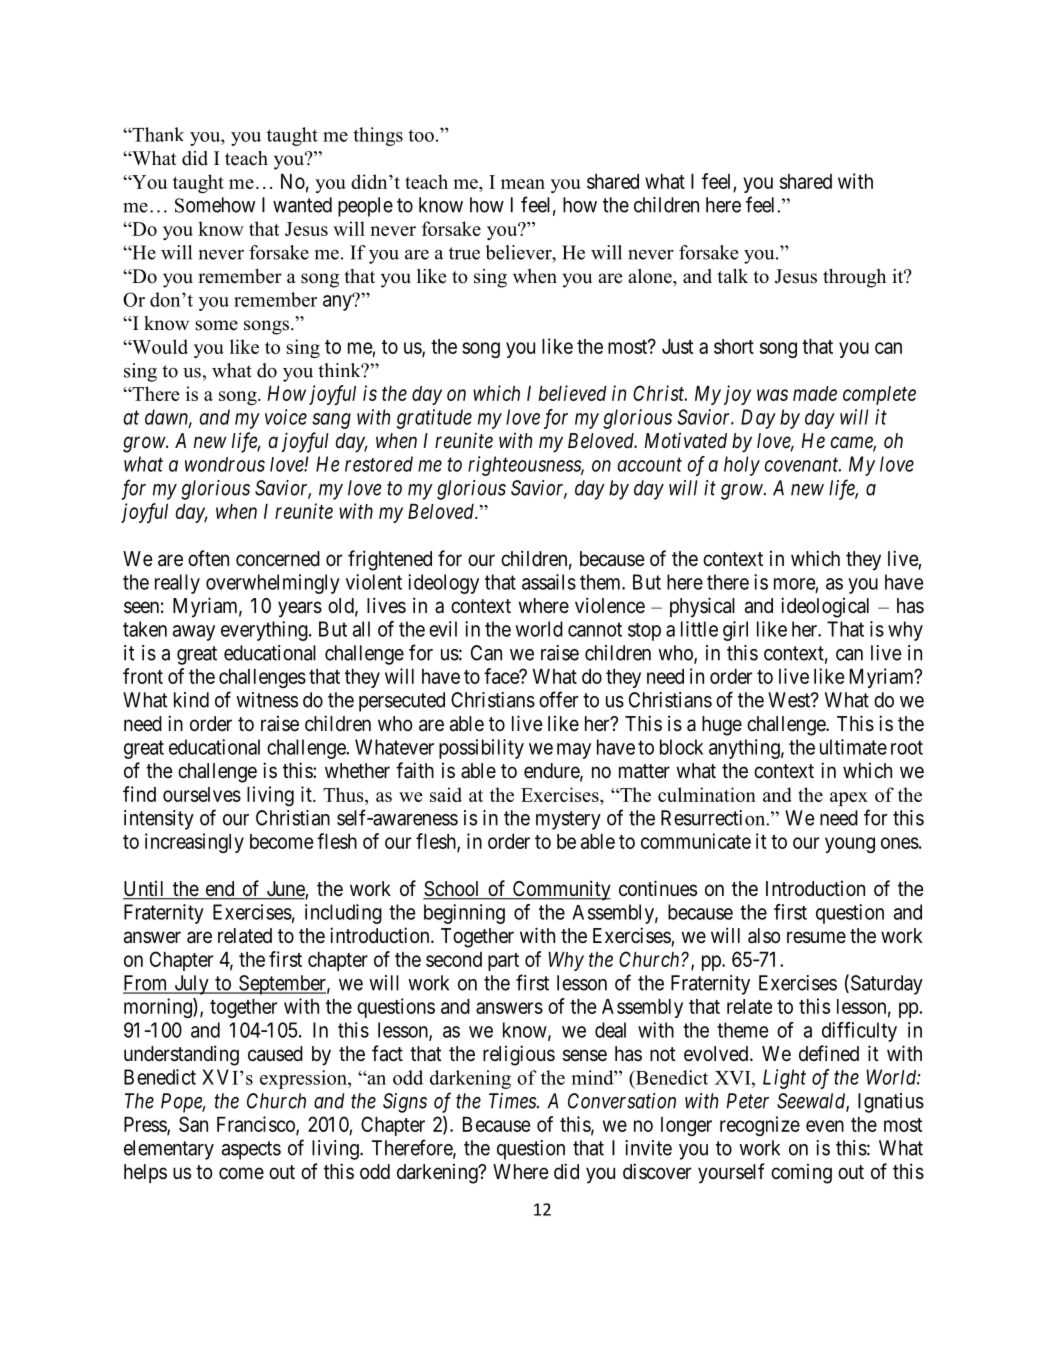 The width and height of the image is (1046, 1353). What do you see at coordinates (251, 1150) in the image?
I see `aspects` at bounding box center [251, 1150].
